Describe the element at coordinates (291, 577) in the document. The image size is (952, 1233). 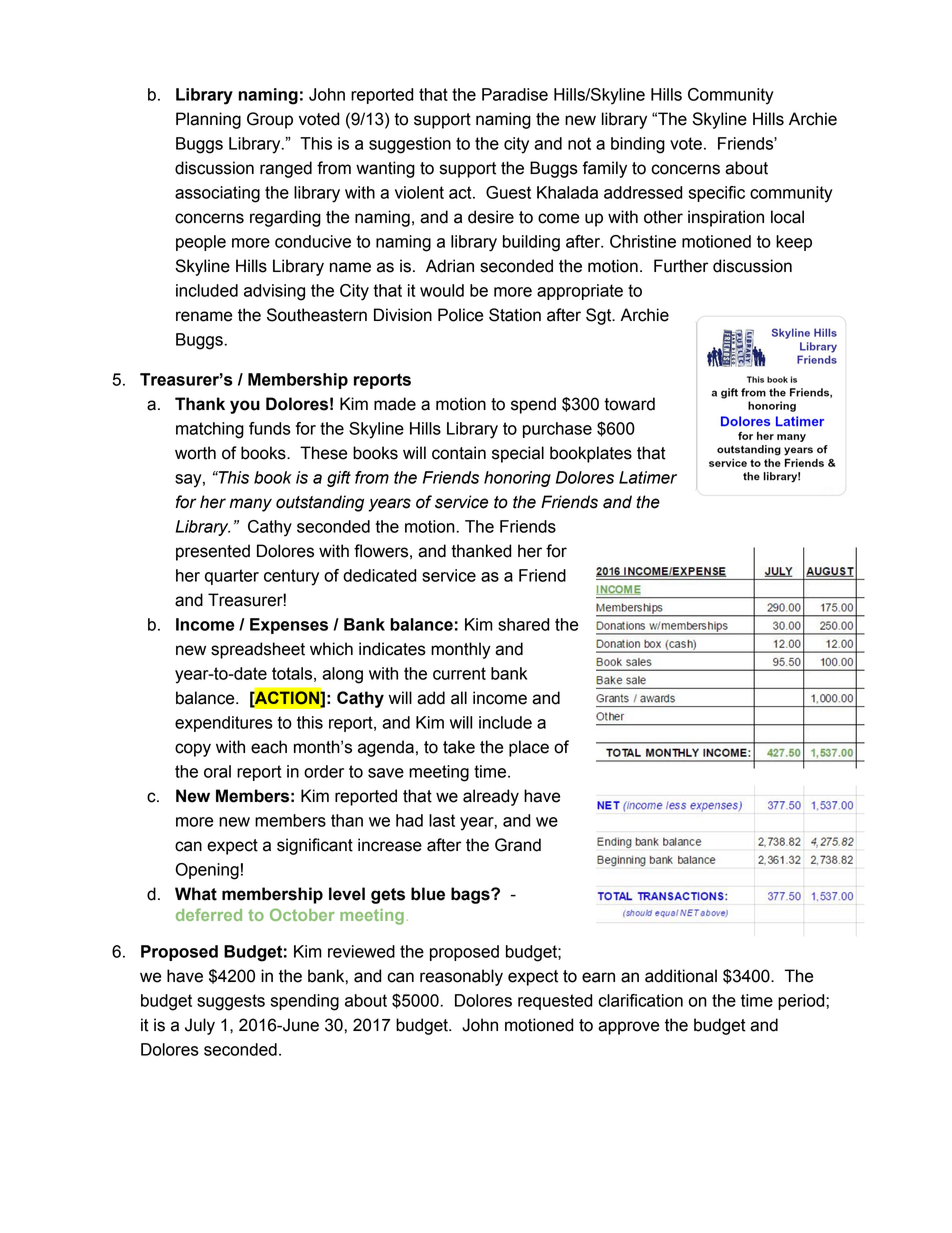
I see `century` at that location.
